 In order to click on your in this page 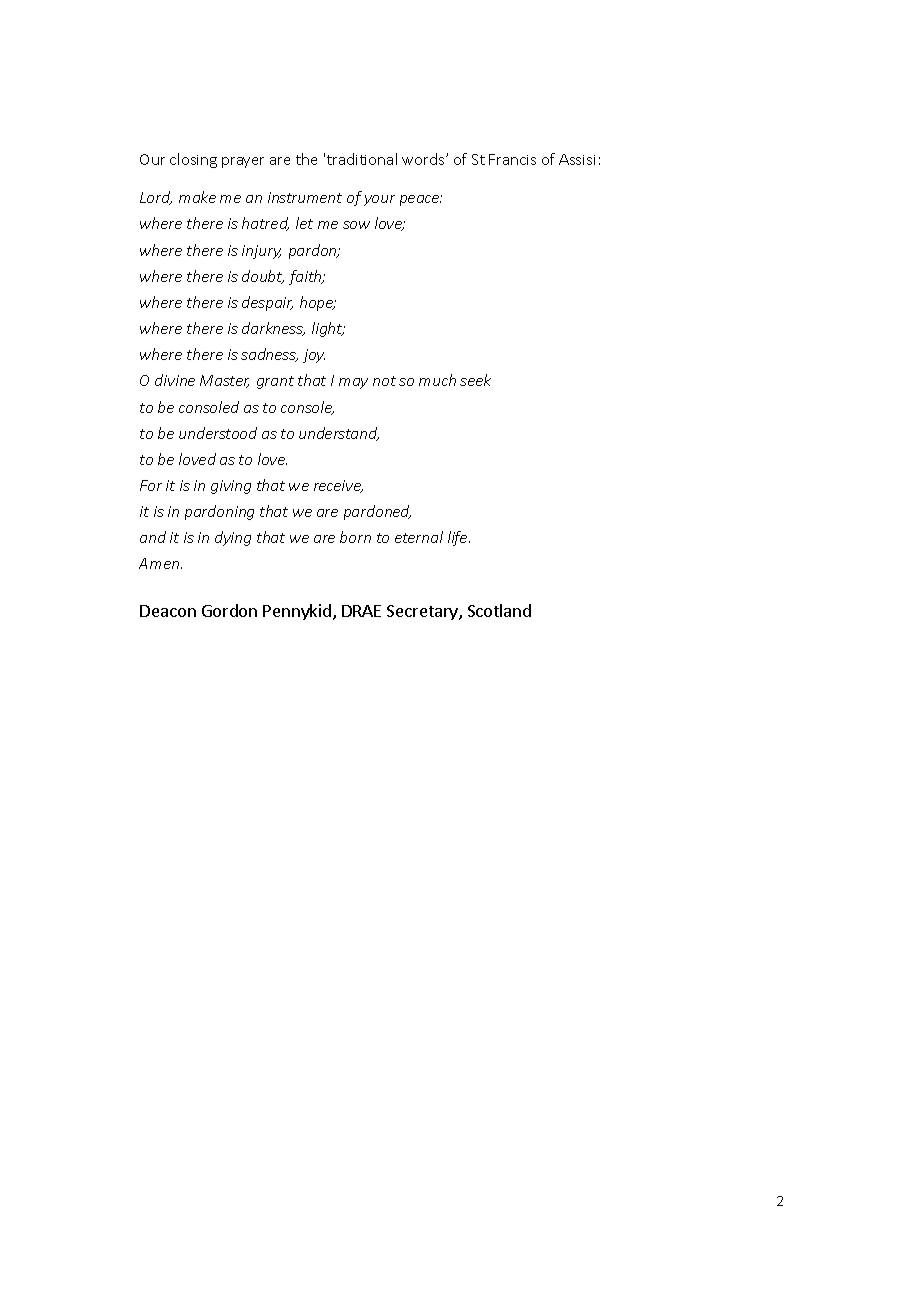, I will do `click(379, 200)`.
